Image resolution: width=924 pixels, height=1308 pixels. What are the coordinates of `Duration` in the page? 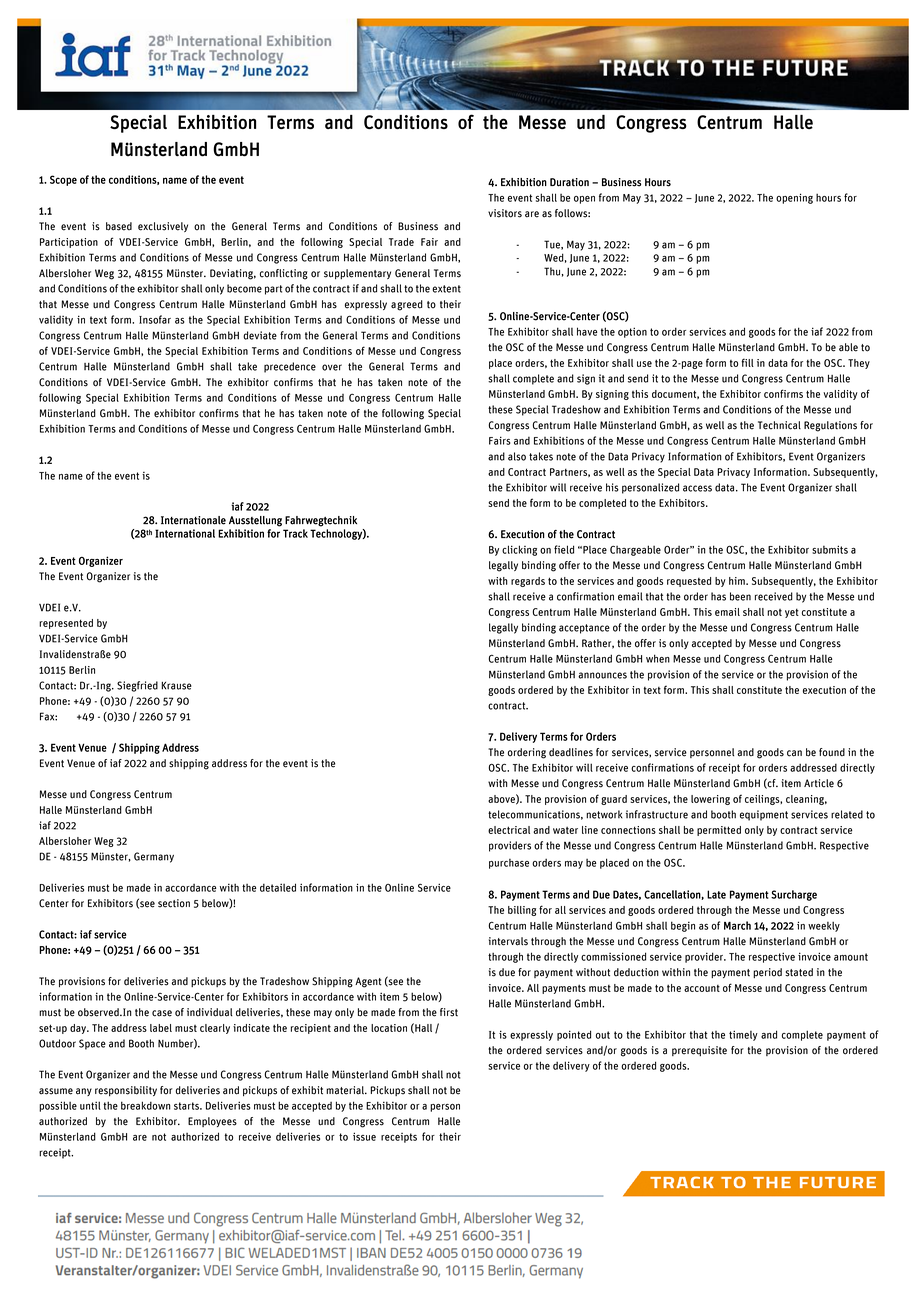 It's located at (569, 182).
